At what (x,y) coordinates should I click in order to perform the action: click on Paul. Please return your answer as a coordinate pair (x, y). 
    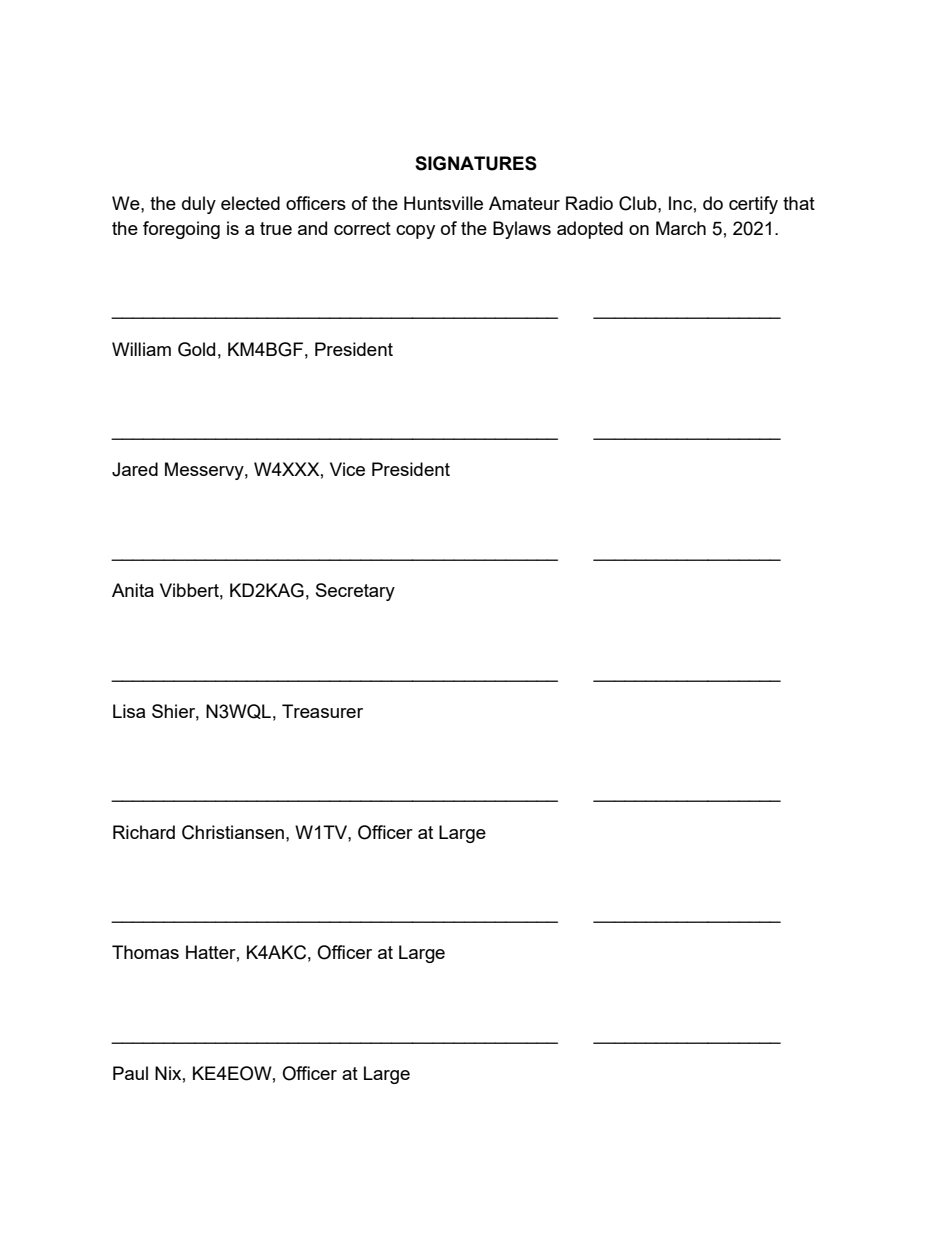
    Looking at the image, I should click on (130, 1073).
